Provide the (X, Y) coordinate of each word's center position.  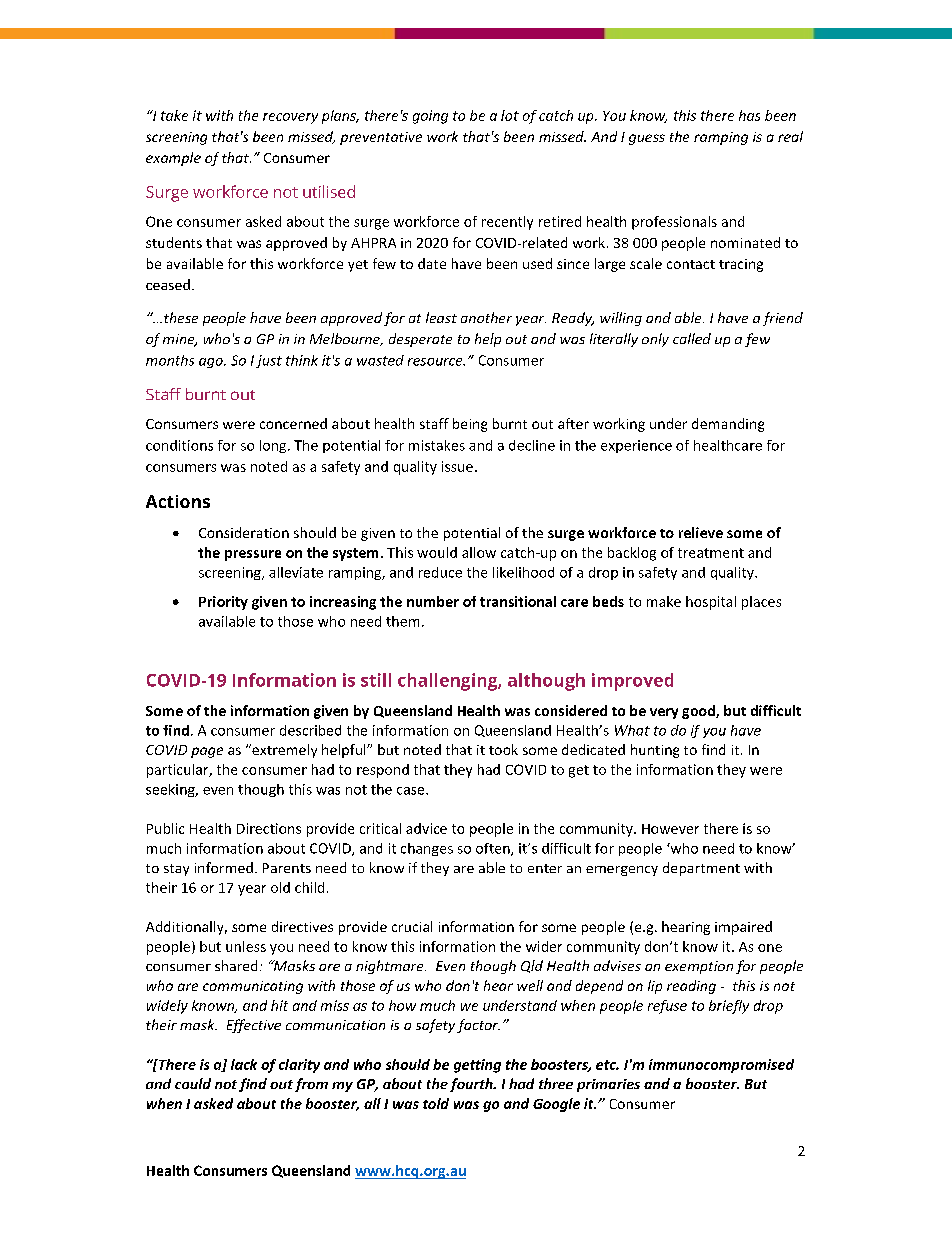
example (173, 159)
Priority (223, 603)
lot (510, 115)
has (749, 115)
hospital (711, 603)
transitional (518, 601)
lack (244, 1064)
